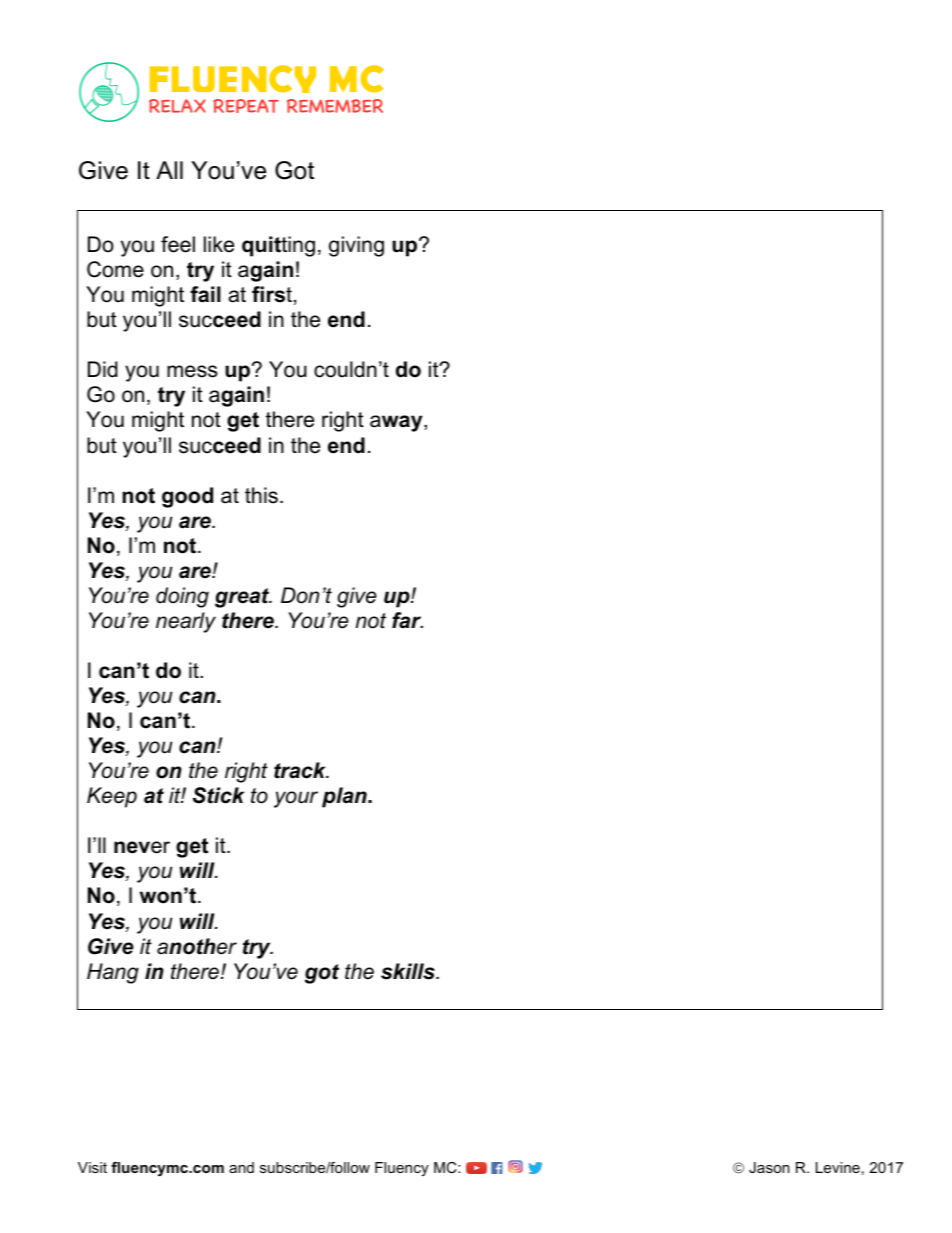 The width and height of the screenshot is (952, 1233). Describe the element at coordinates (397, 423) in the screenshot. I see `away` at that location.
